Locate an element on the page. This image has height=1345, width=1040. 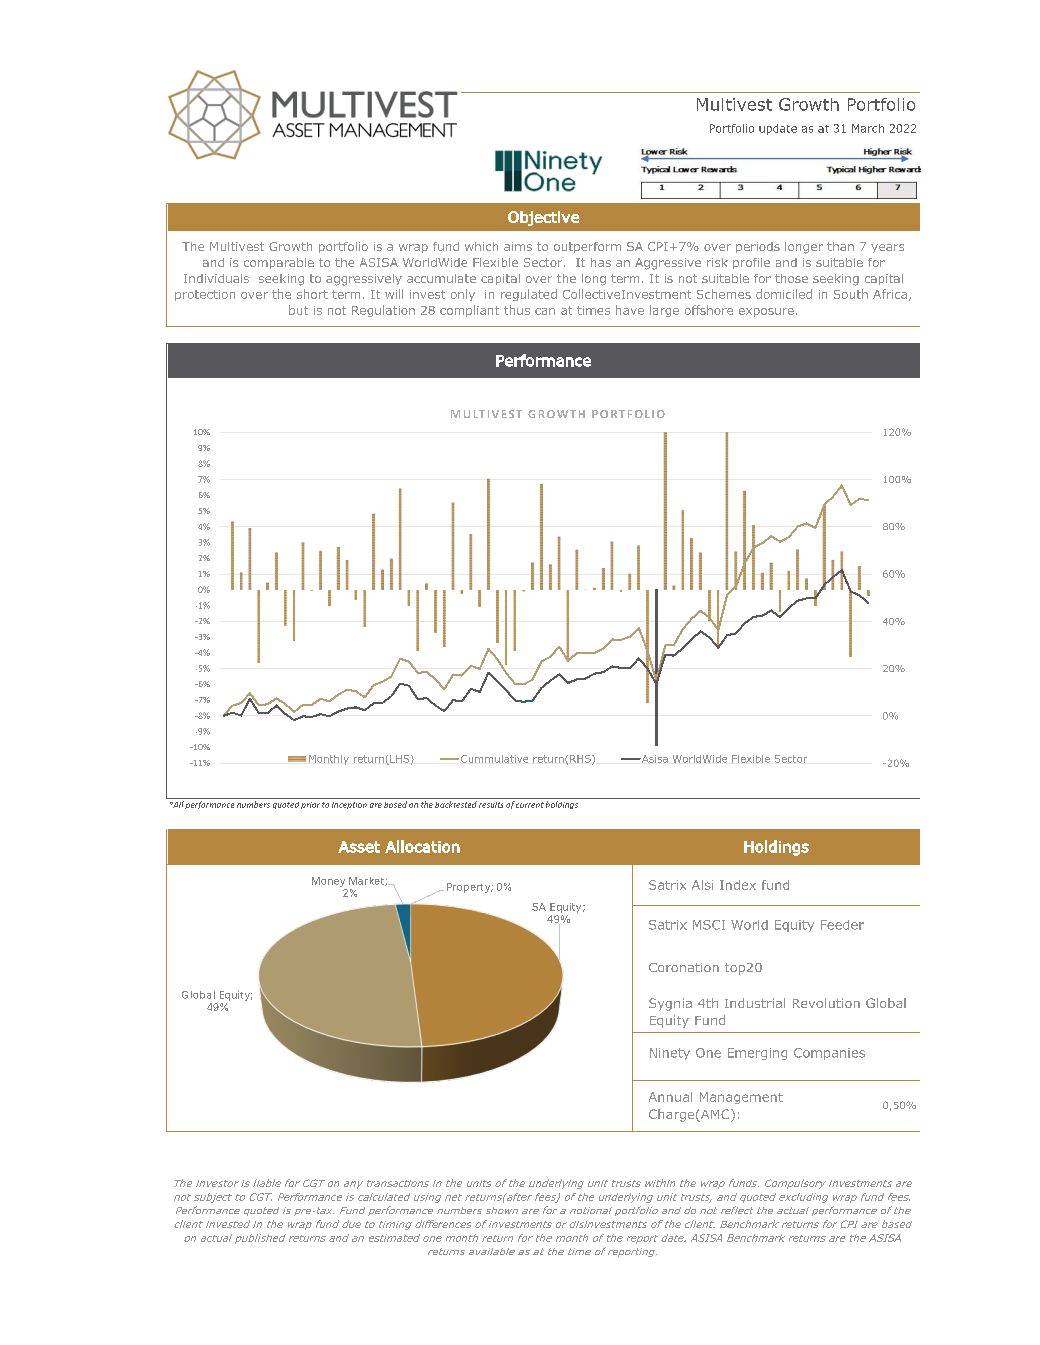
comparable is located at coordinates (279, 263).
